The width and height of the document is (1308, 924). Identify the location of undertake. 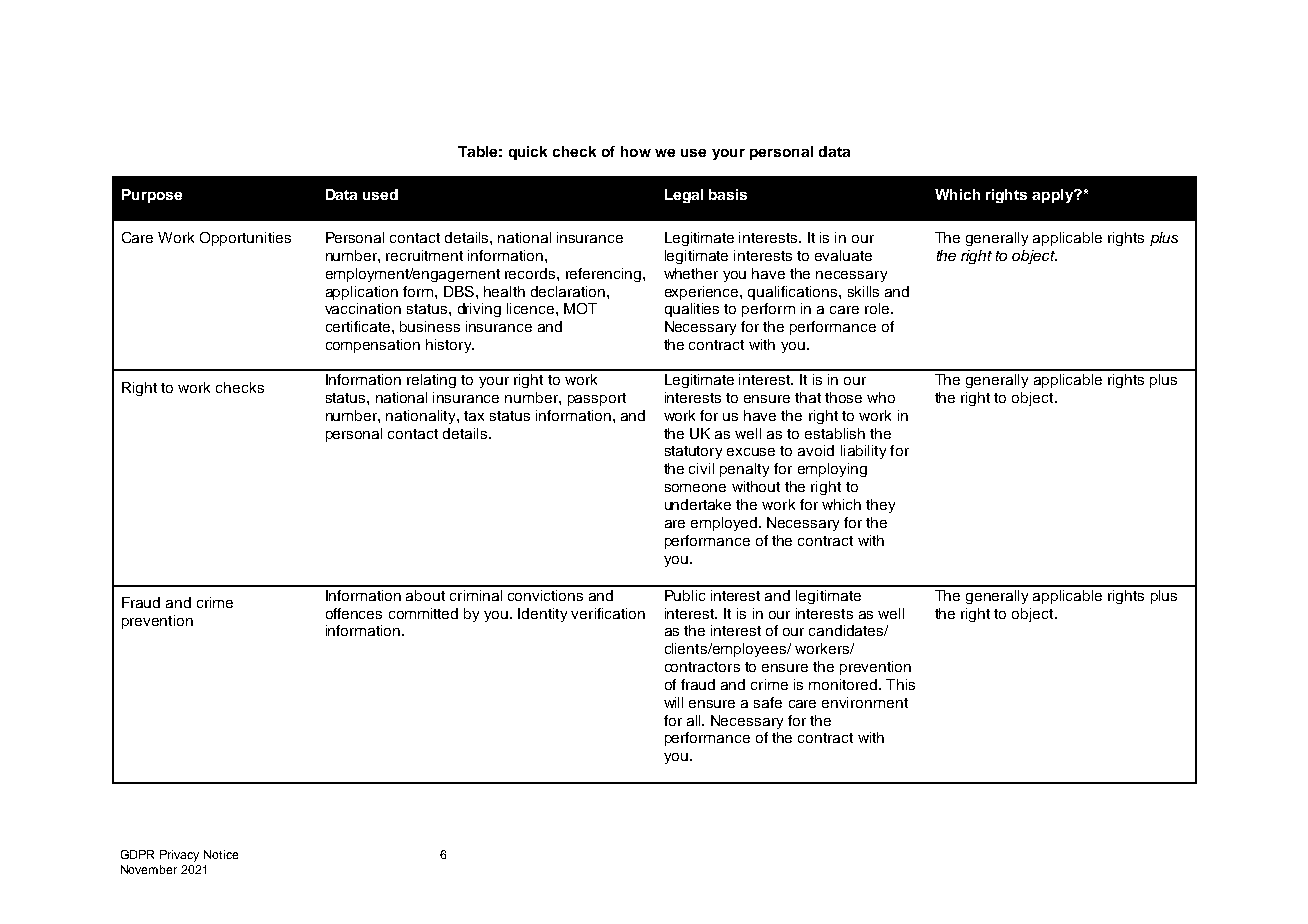
(698, 504).
